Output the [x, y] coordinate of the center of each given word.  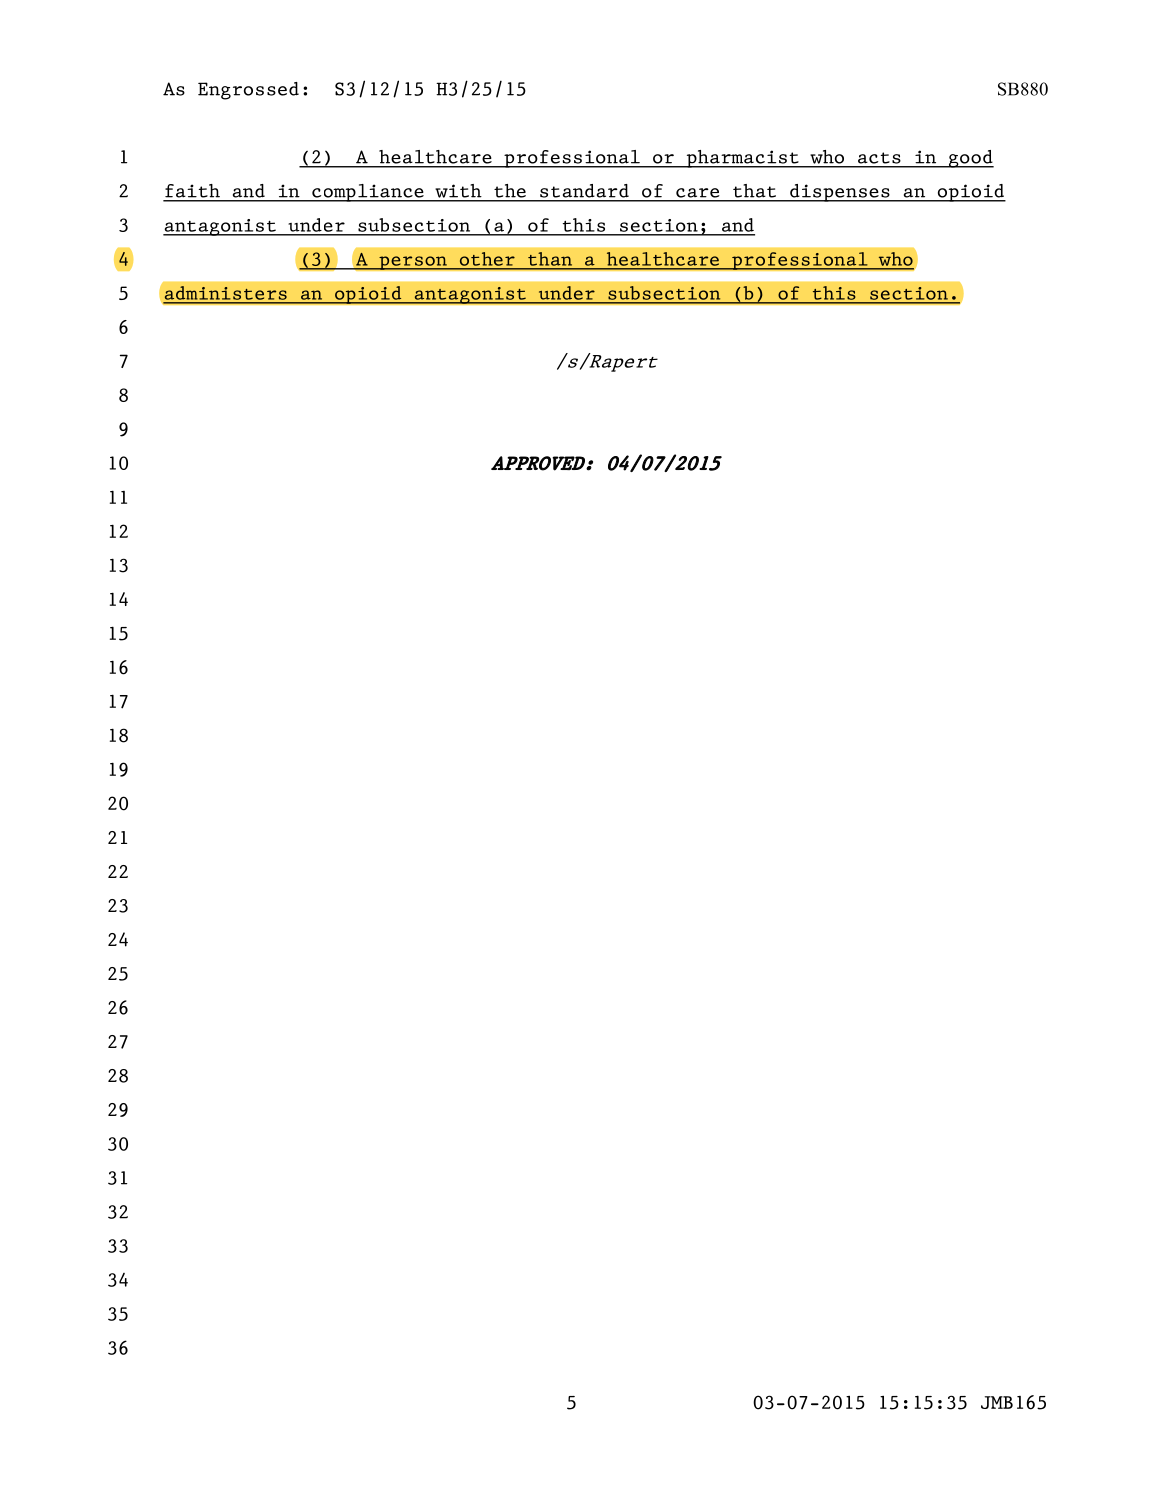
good [970, 159]
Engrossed [248, 91]
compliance [368, 193]
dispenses [840, 193]
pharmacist [742, 159]
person [413, 263]
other [487, 259]
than [550, 259]
